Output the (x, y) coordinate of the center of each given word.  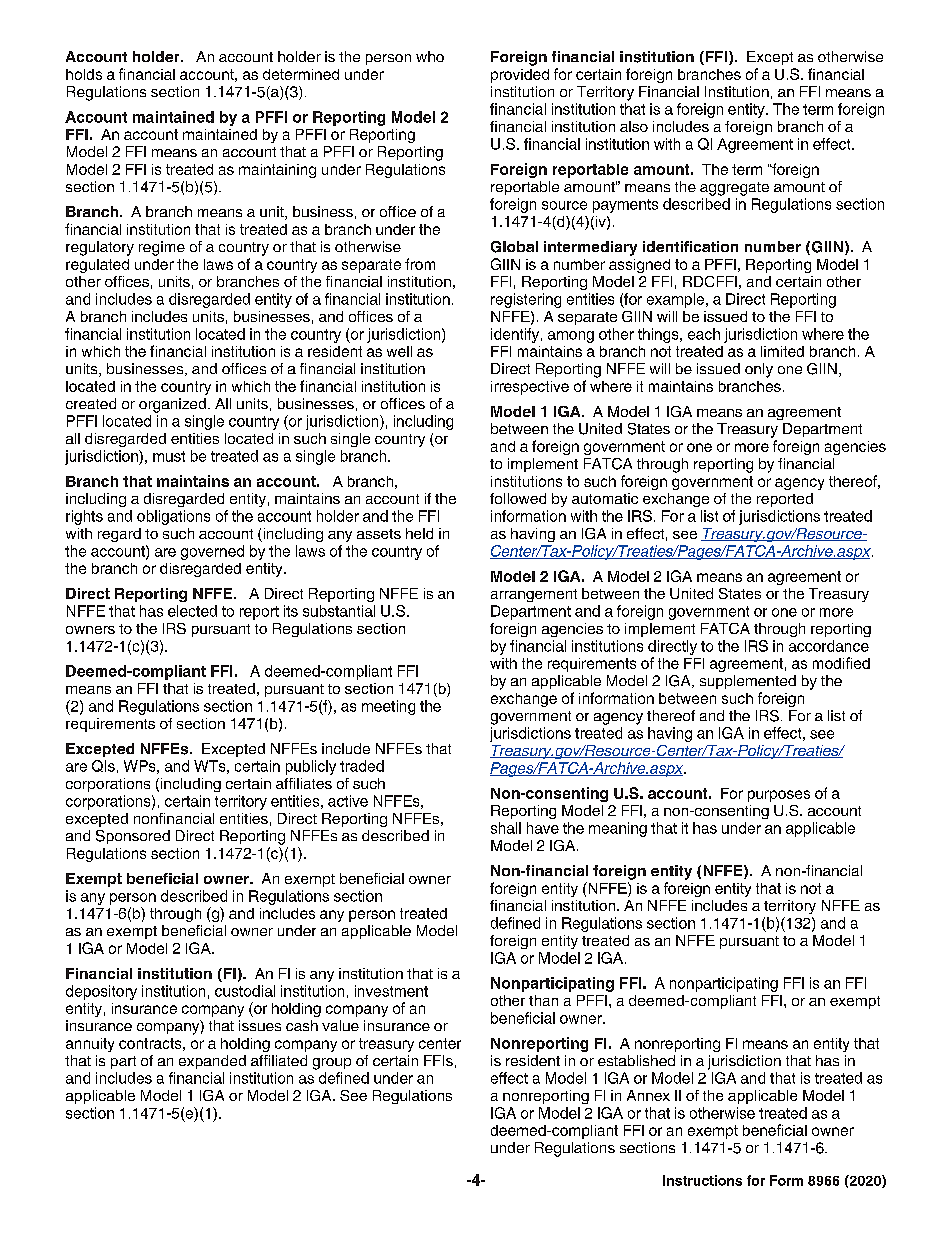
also (634, 126)
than (543, 1000)
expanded (212, 1062)
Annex (648, 1095)
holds (84, 74)
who (430, 56)
